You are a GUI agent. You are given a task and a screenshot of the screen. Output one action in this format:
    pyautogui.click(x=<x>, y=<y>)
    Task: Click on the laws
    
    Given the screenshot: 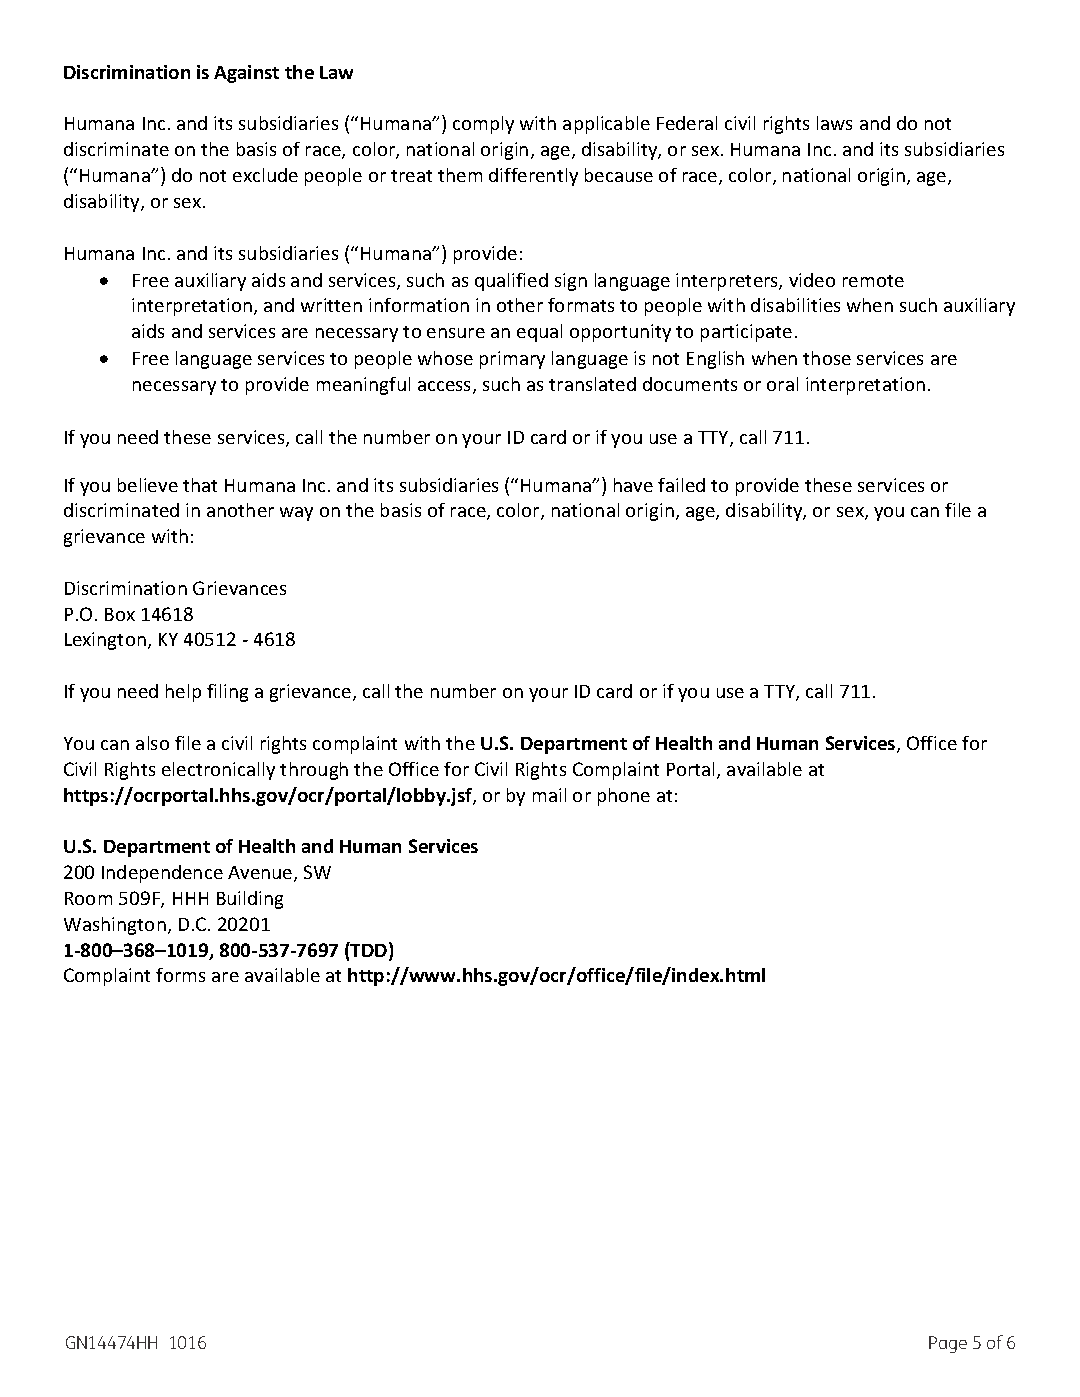 What is the action you would take?
    pyautogui.click(x=834, y=123)
